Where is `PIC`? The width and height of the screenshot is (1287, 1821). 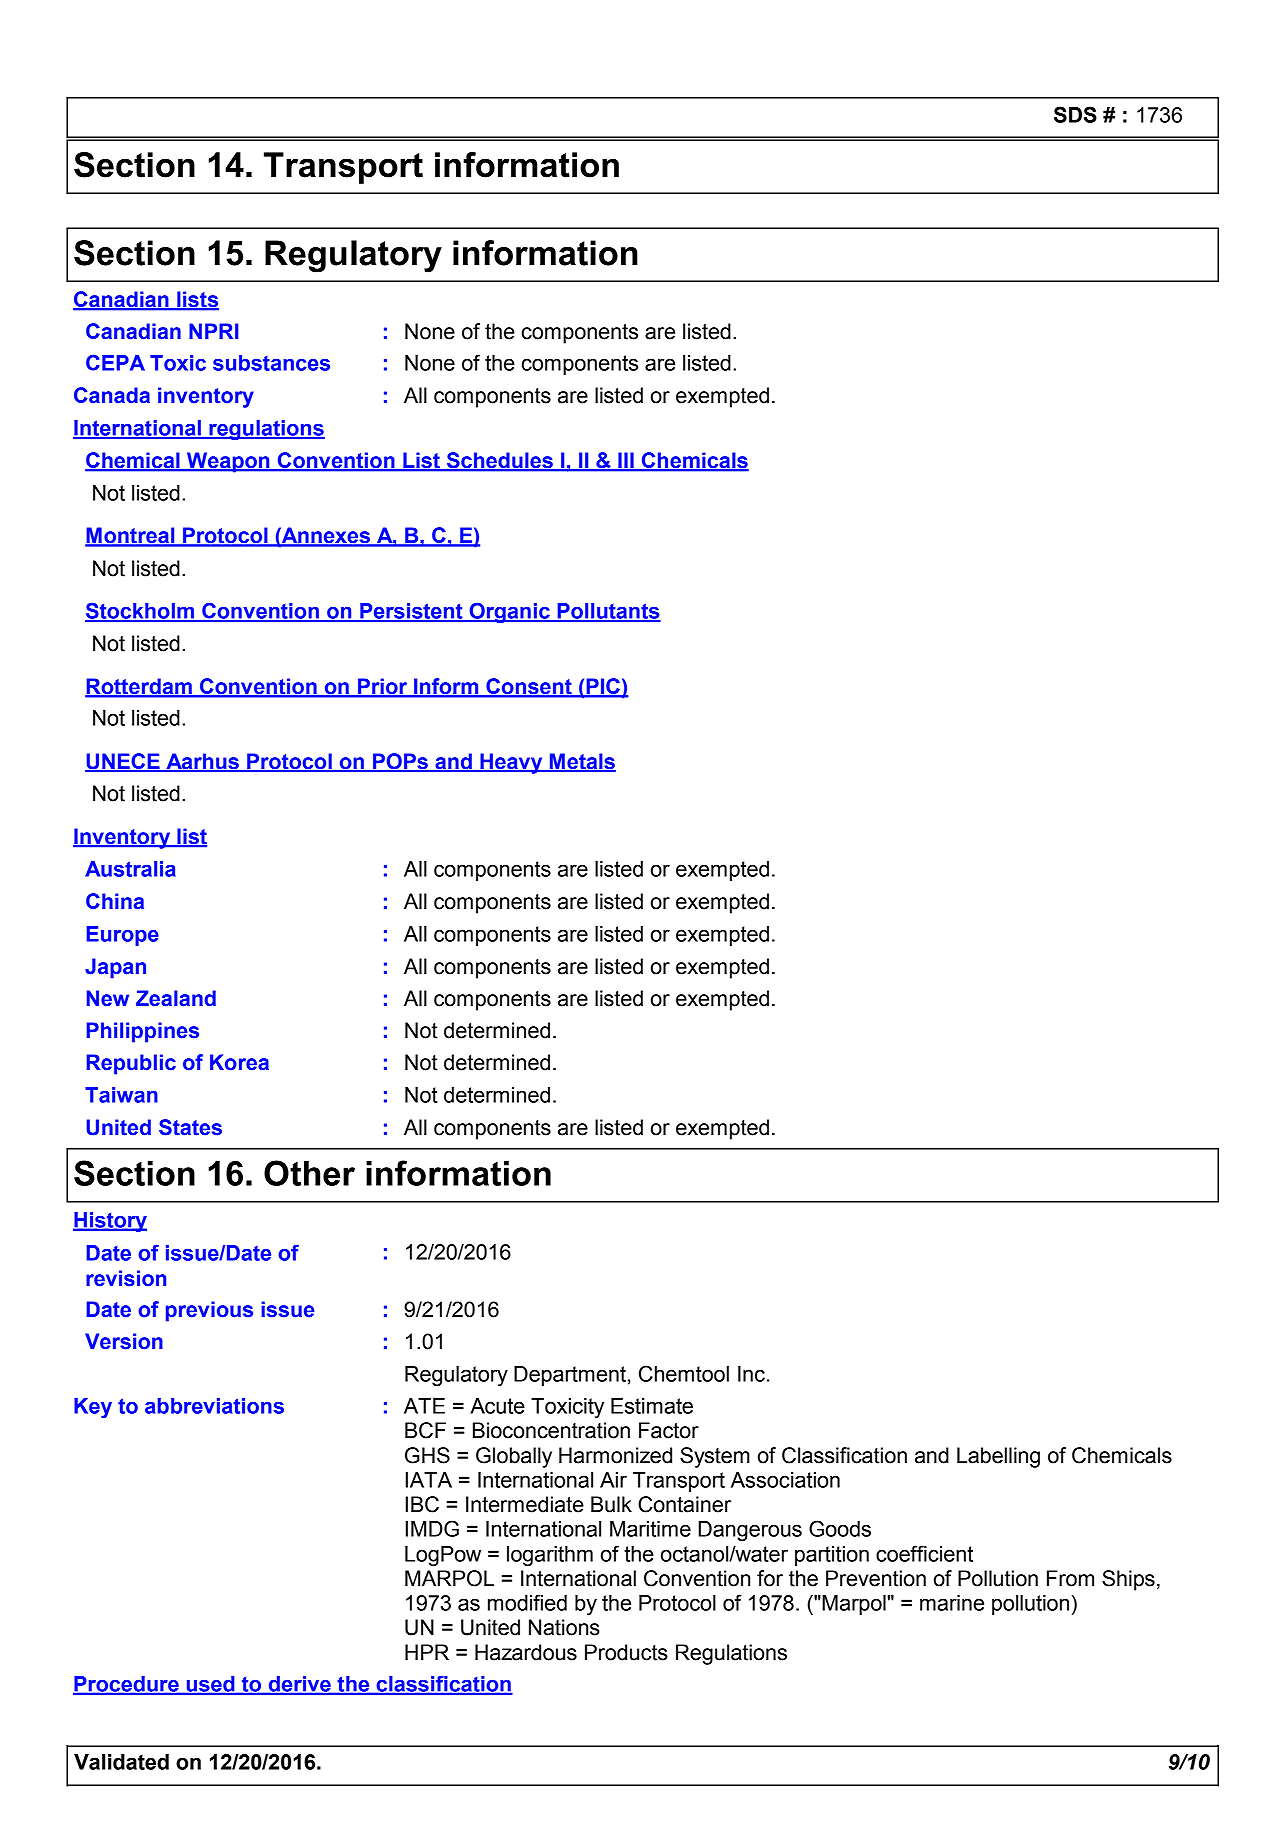
PIC is located at coordinates (603, 687).
